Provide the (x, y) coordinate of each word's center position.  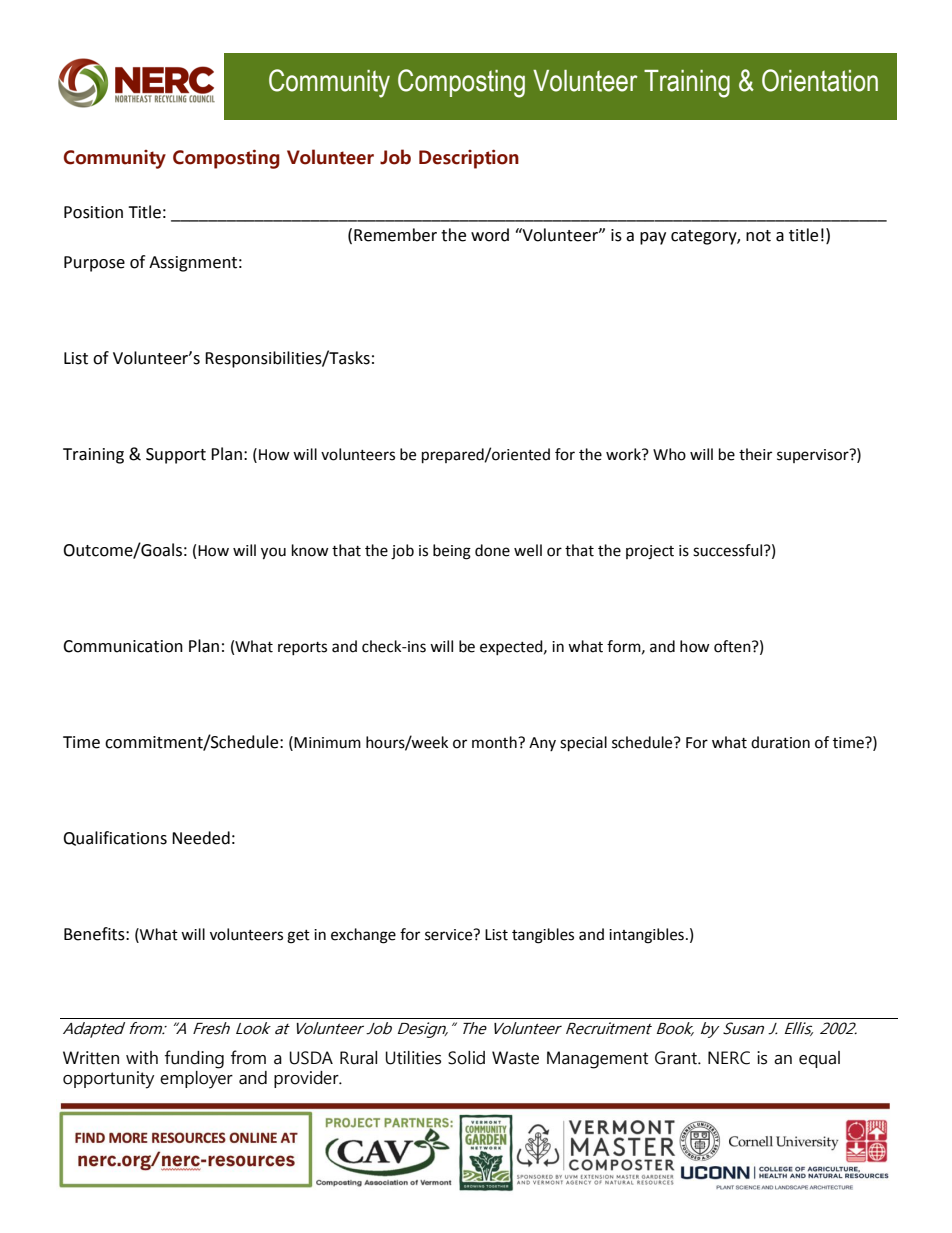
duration (780, 742)
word (490, 235)
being (452, 552)
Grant (677, 1058)
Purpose (94, 264)
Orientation (820, 80)
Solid (466, 1058)
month (495, 742)
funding (194, 1059)
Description (469, 159)
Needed (201, 838)
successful (729, 550)
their (755, 454)
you (273, 553)
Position (93, 212)
